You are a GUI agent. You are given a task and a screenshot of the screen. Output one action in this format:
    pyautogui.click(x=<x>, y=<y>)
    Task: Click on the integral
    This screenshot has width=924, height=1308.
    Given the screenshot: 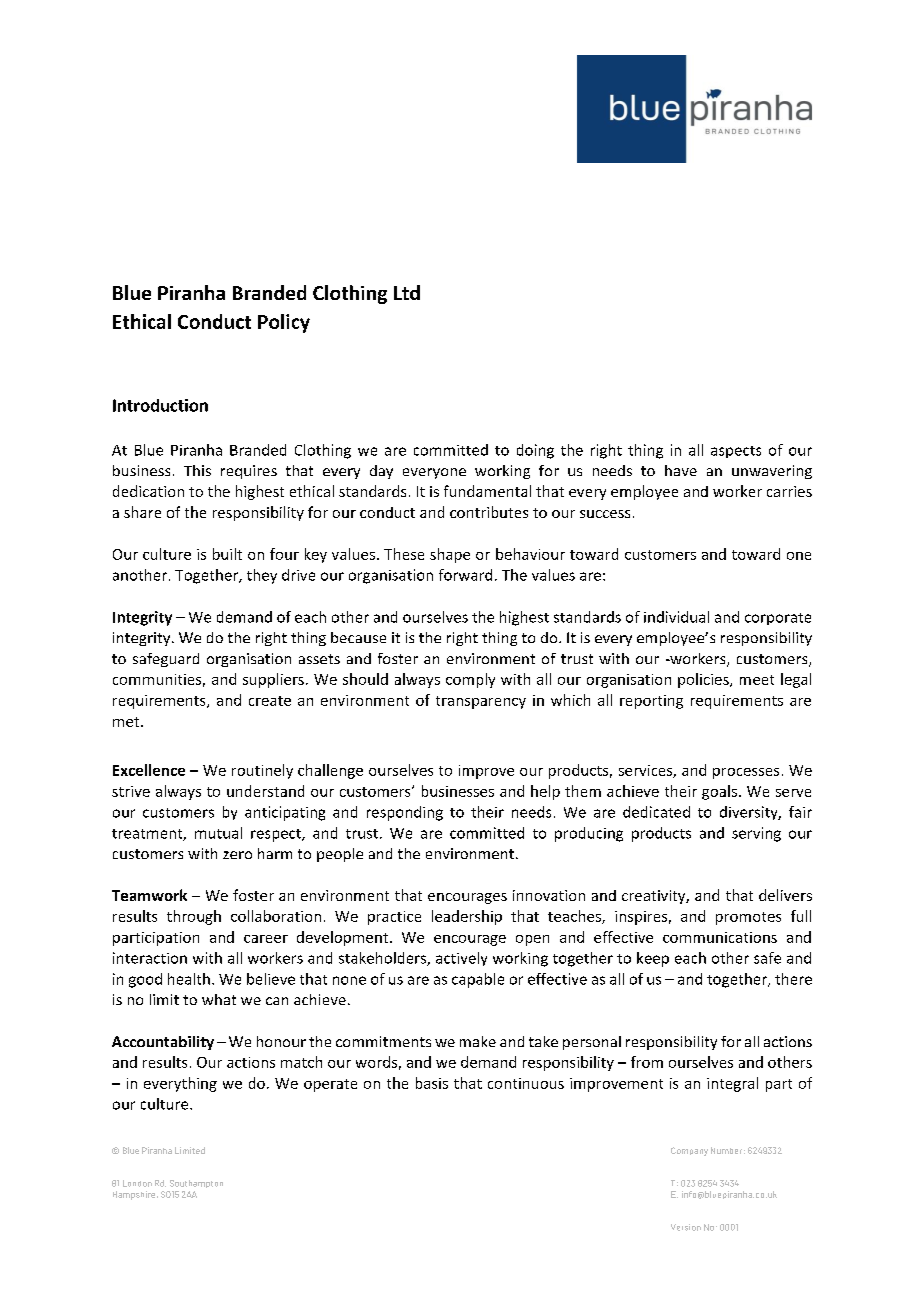 What is the action you would take?
    pyautogui.click(x=732, y=1084)
